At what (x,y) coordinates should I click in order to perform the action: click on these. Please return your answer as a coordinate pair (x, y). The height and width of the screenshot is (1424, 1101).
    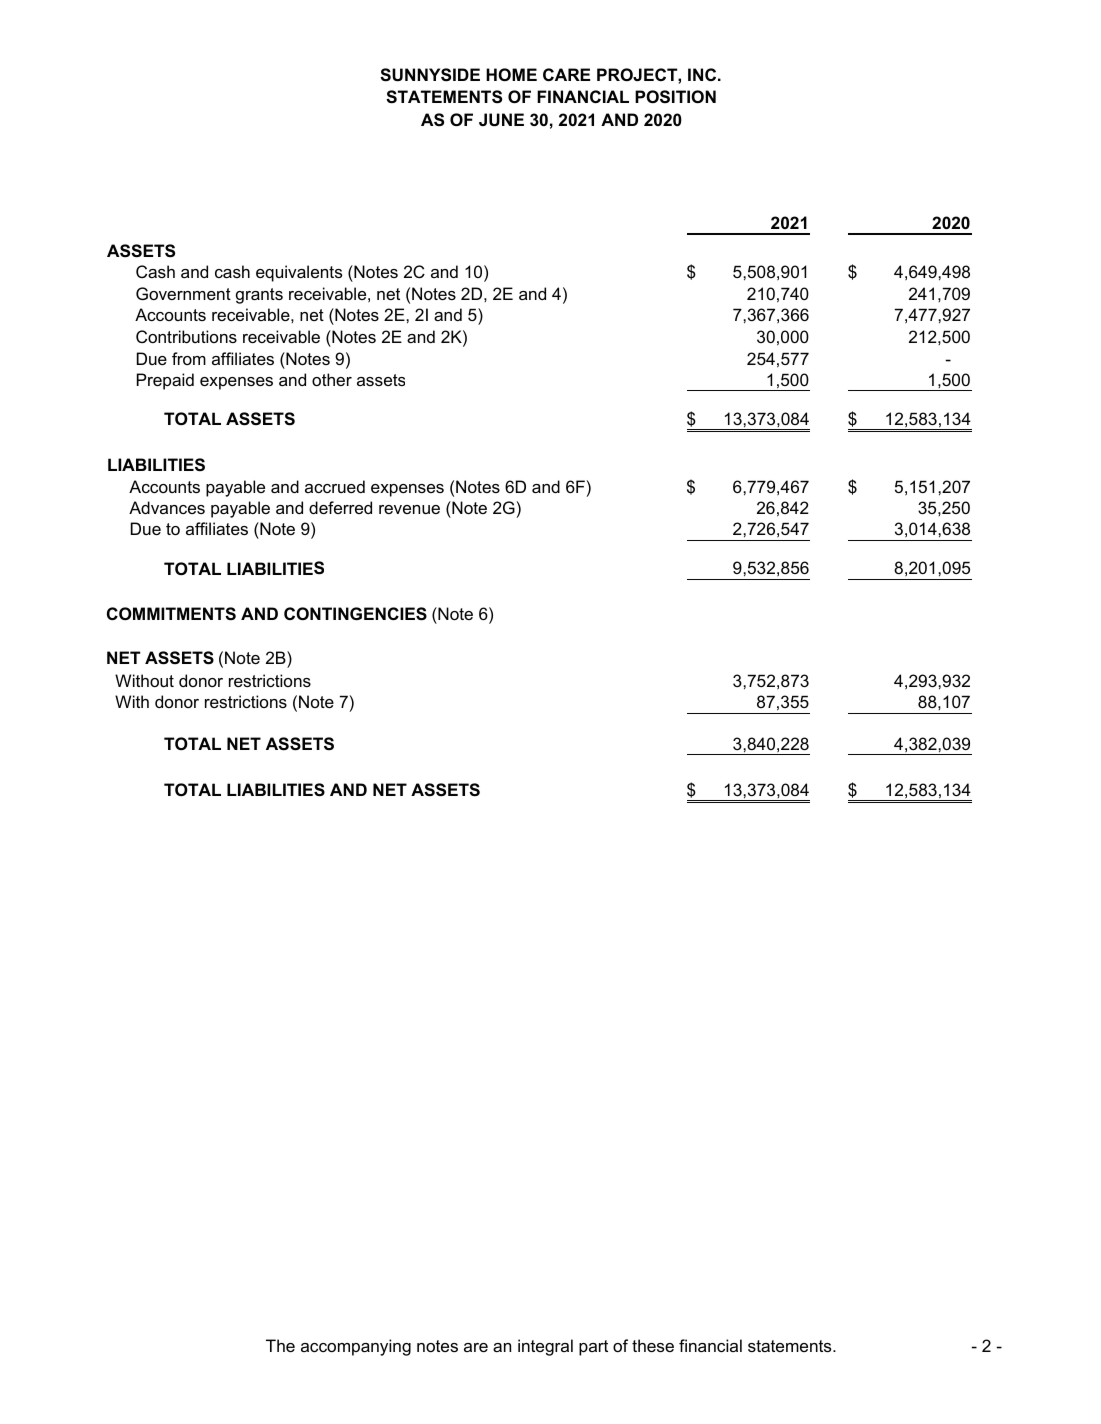
    Looking at the image, I should click on (653, 1345).
